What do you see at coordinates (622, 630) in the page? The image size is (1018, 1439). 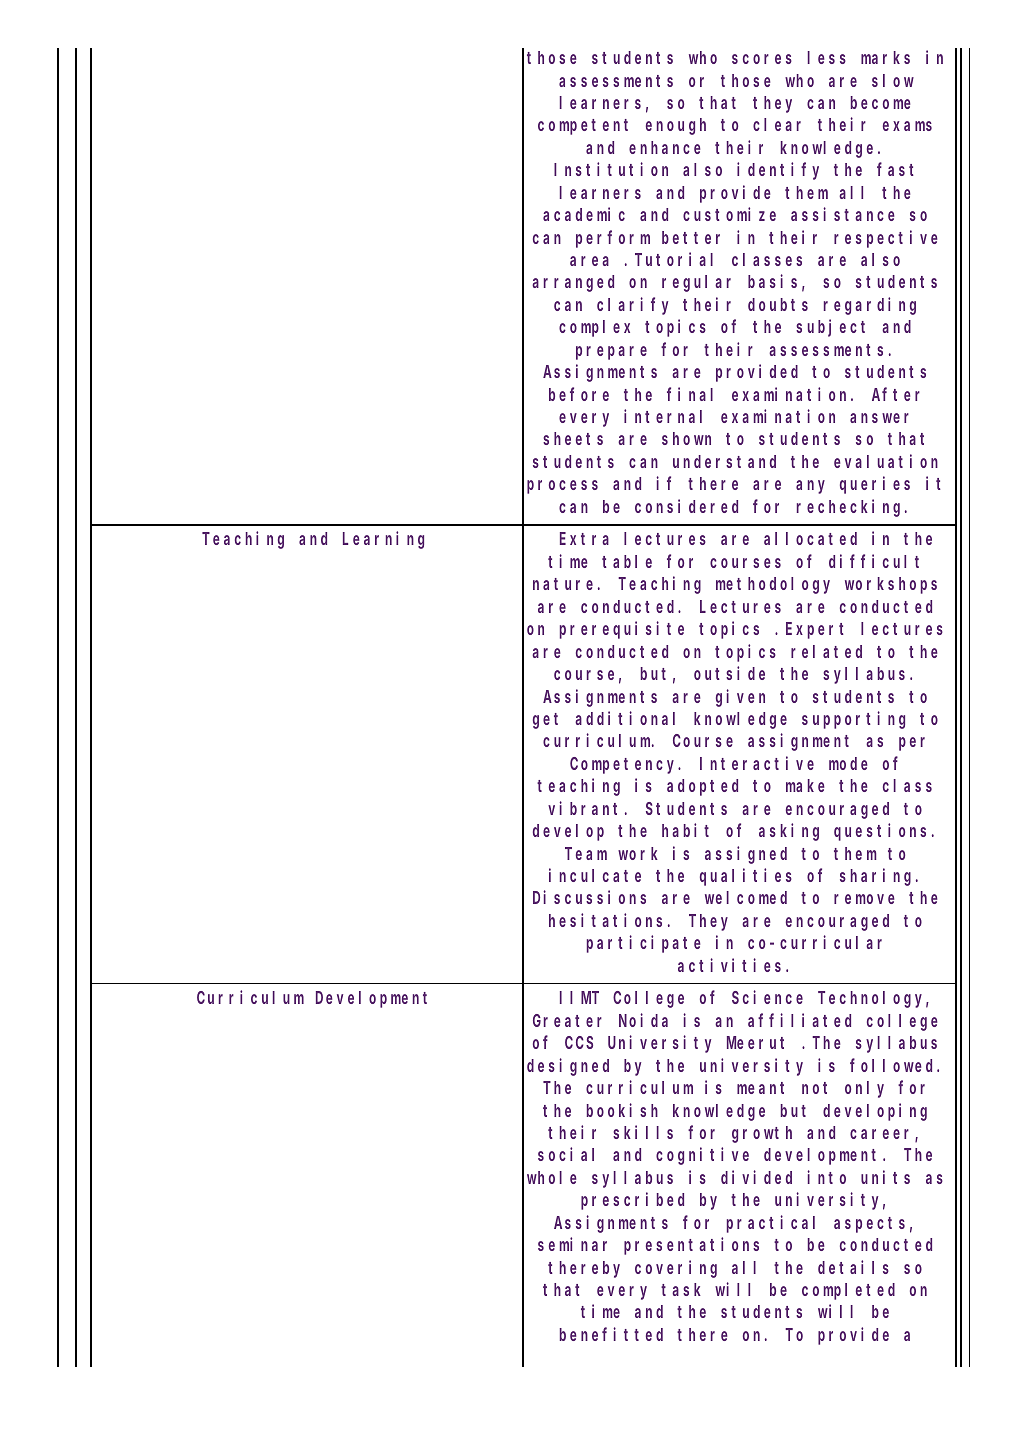 I see `prerequisite` at bounding box center [622, 630].
